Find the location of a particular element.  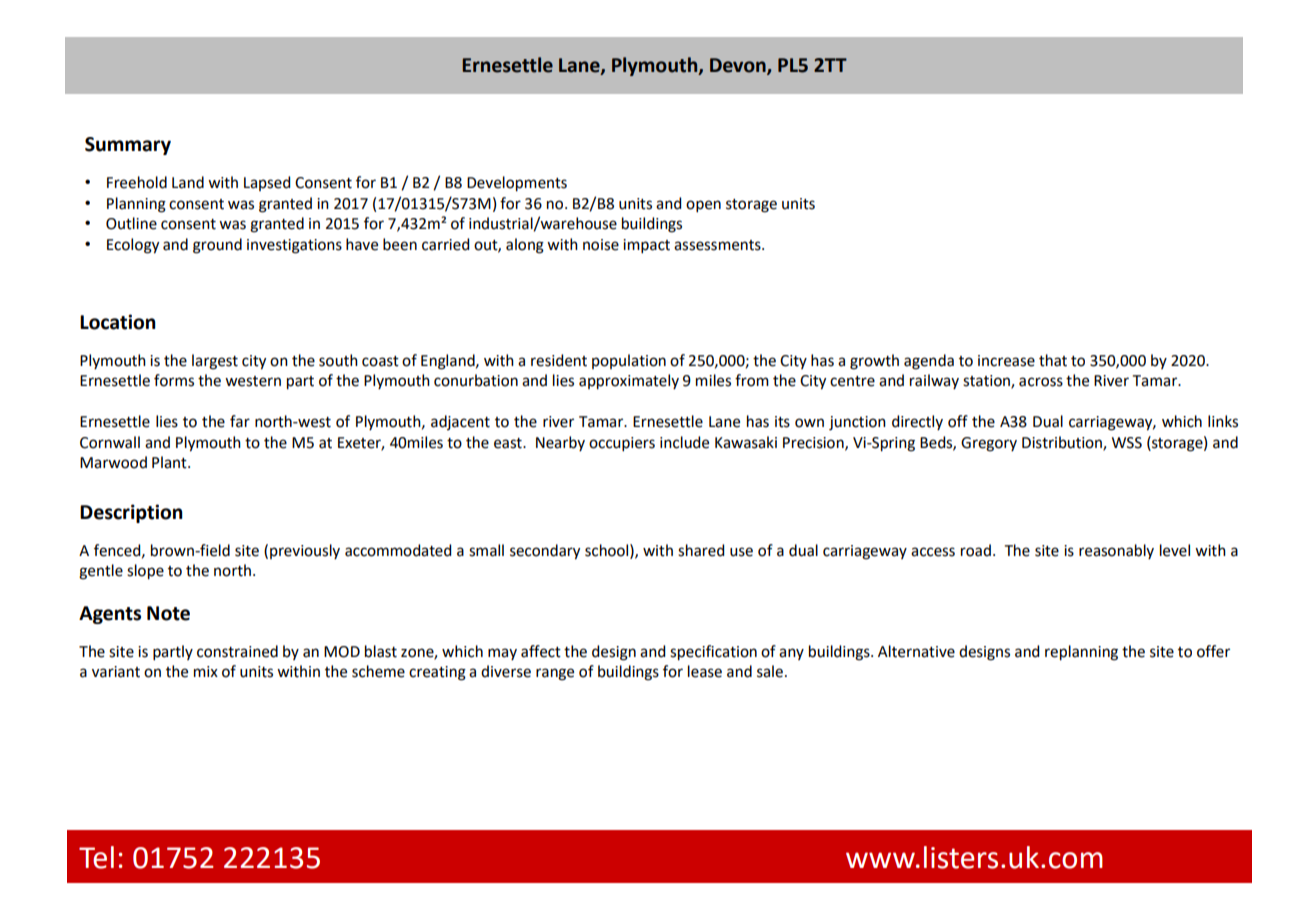

specification is located at coordinates (713, 653).
